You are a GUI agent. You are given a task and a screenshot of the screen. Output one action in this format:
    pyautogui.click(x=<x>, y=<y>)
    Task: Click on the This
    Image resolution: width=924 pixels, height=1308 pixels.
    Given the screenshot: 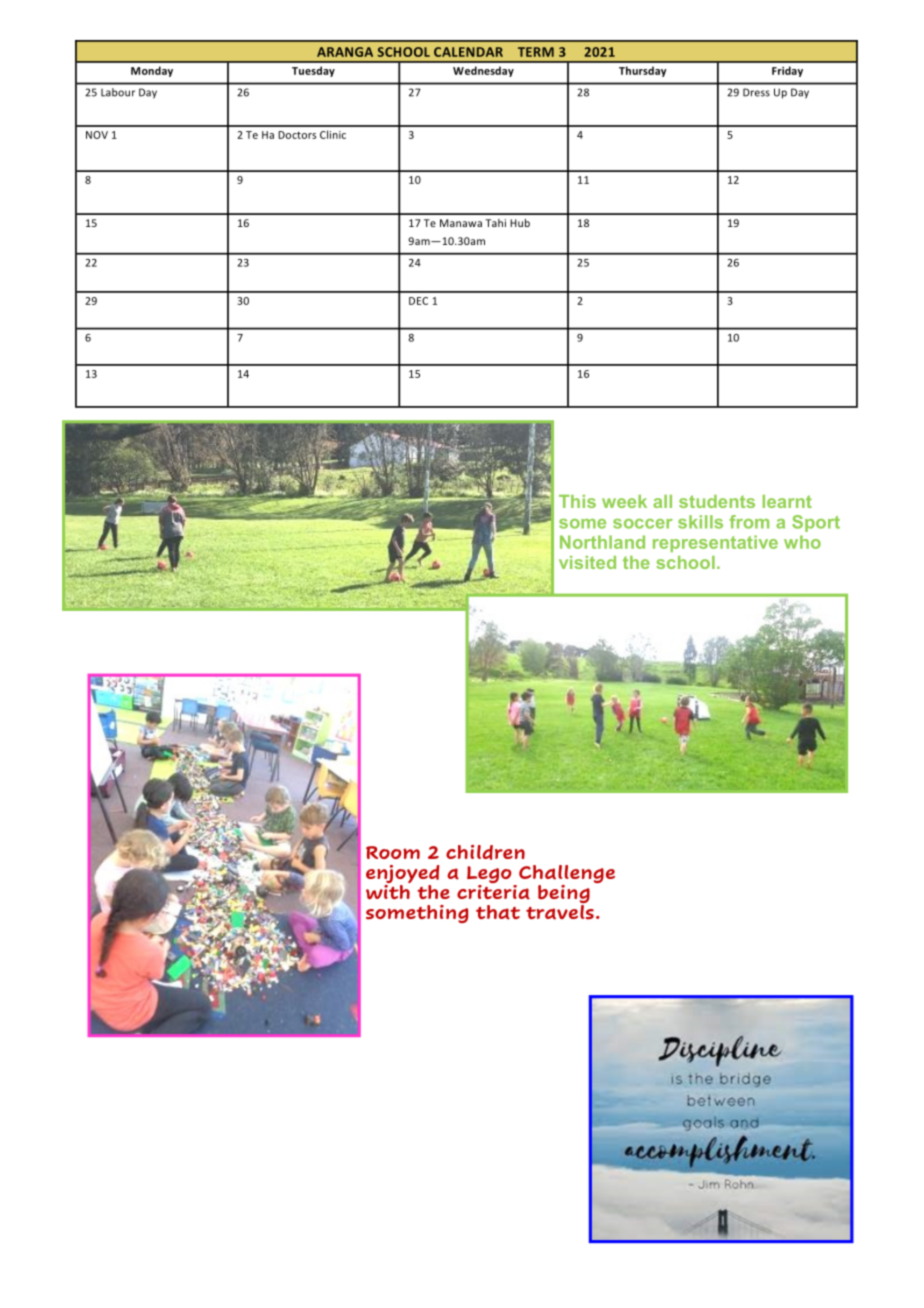 What is the action you would take?
    pyautogui.click(x=577, y=501)
